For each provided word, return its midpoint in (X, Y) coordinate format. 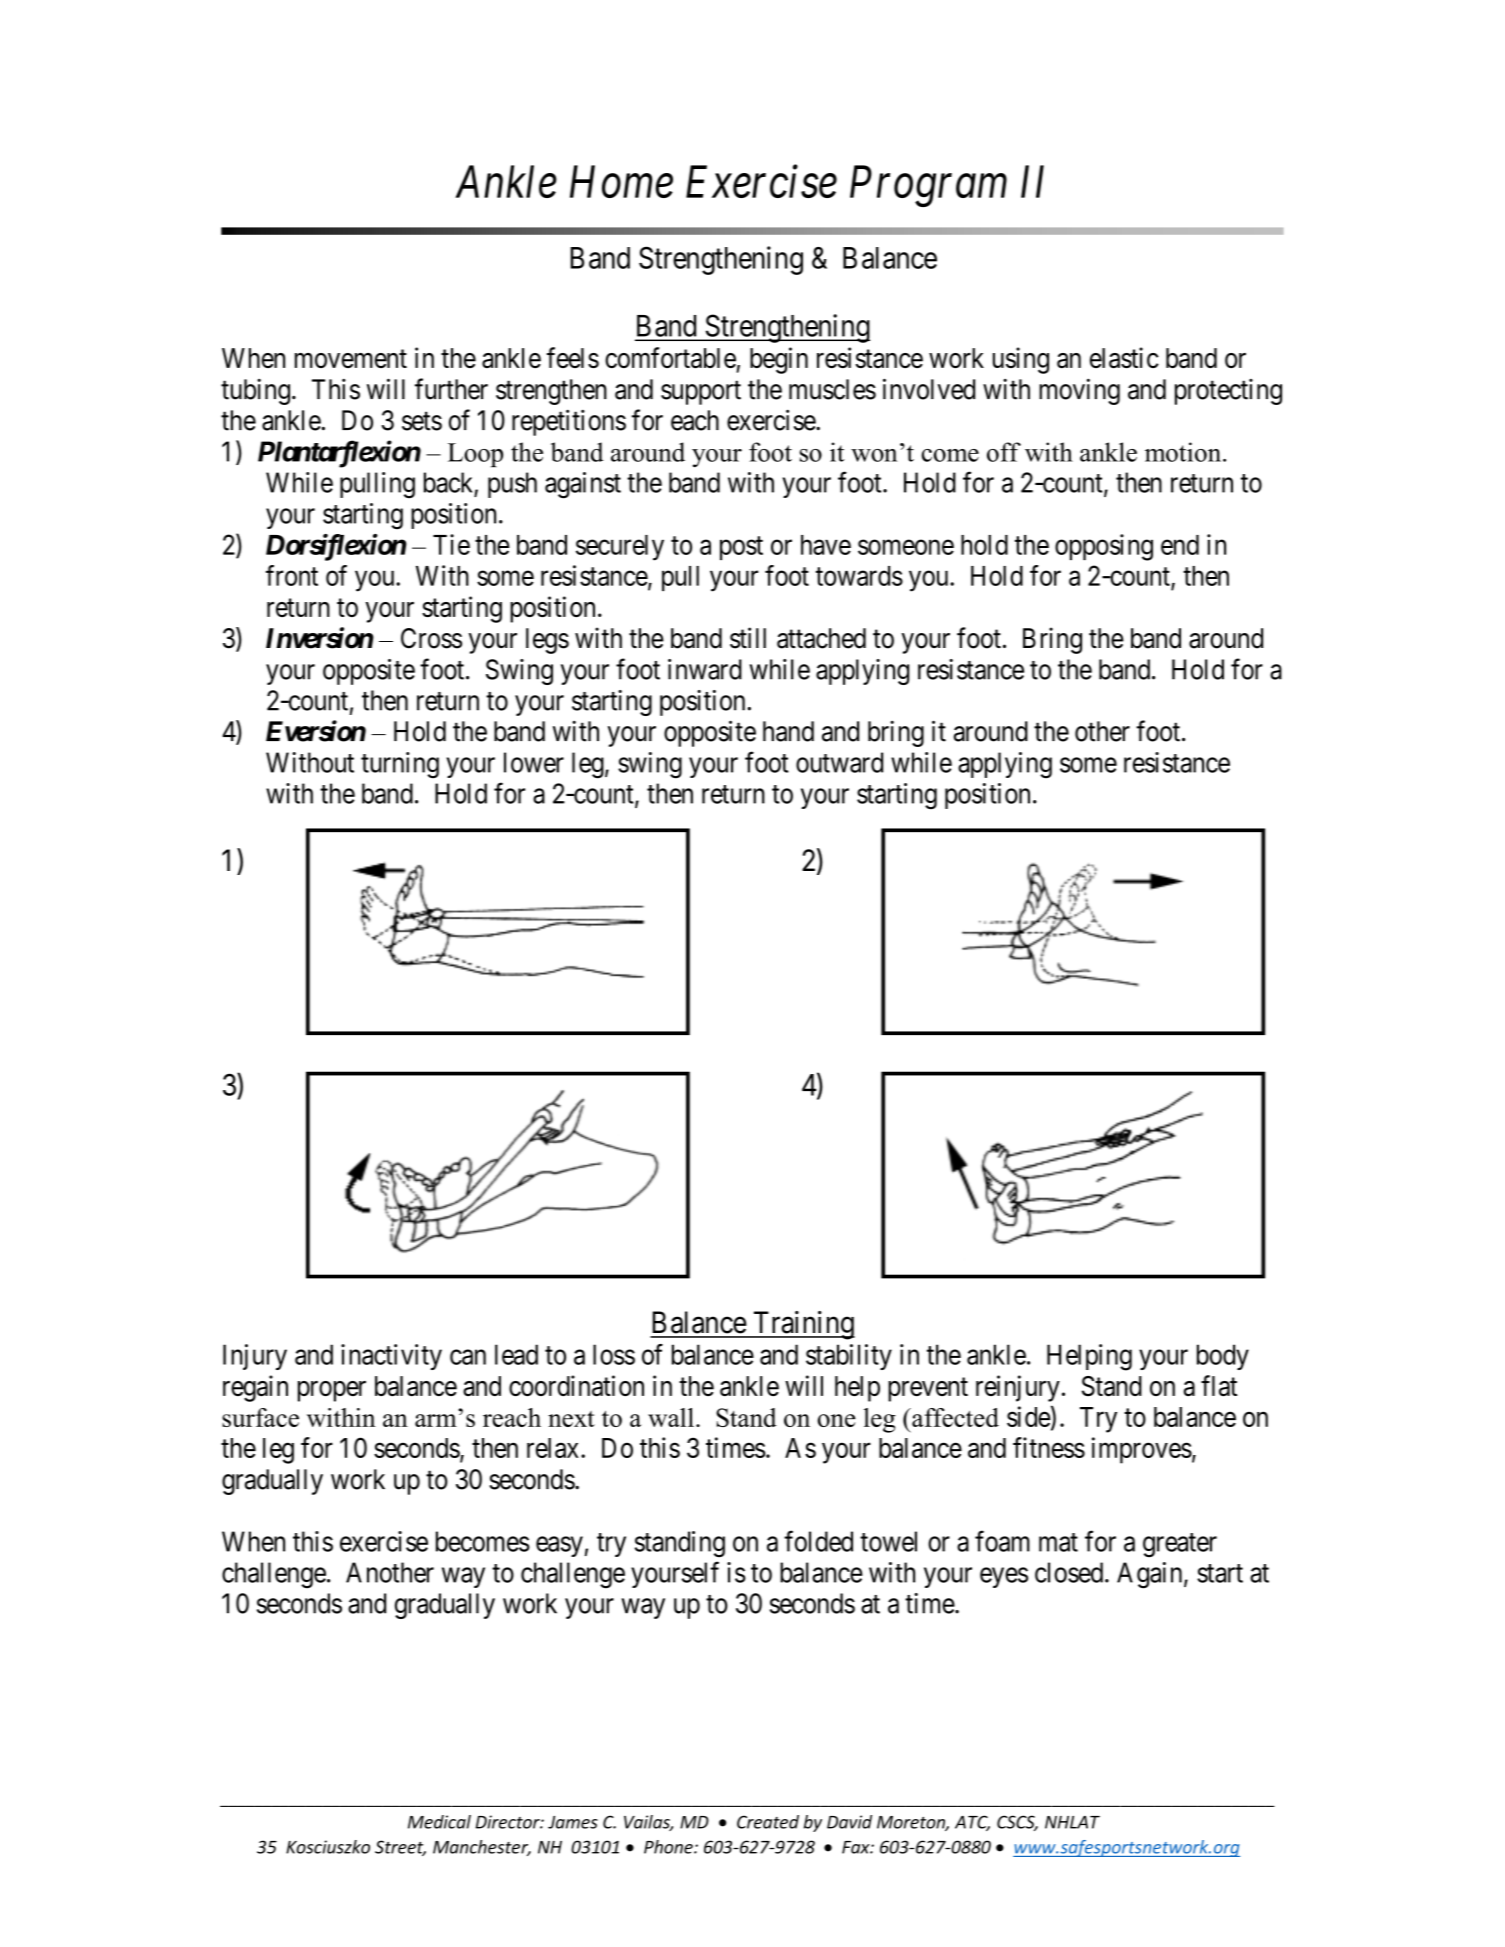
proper (332, 1391)
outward (839, 762)
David (849, 1822)
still (748, 638)
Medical (439, 1822)
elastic (1124, 358)
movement (351, 359)
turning (400, 765)
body (1223, 1357)
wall (671, 1417)
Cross (431, 638)
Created (768, 1822)
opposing (1104, 547)
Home (621, 182)
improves (1142, 1450)
